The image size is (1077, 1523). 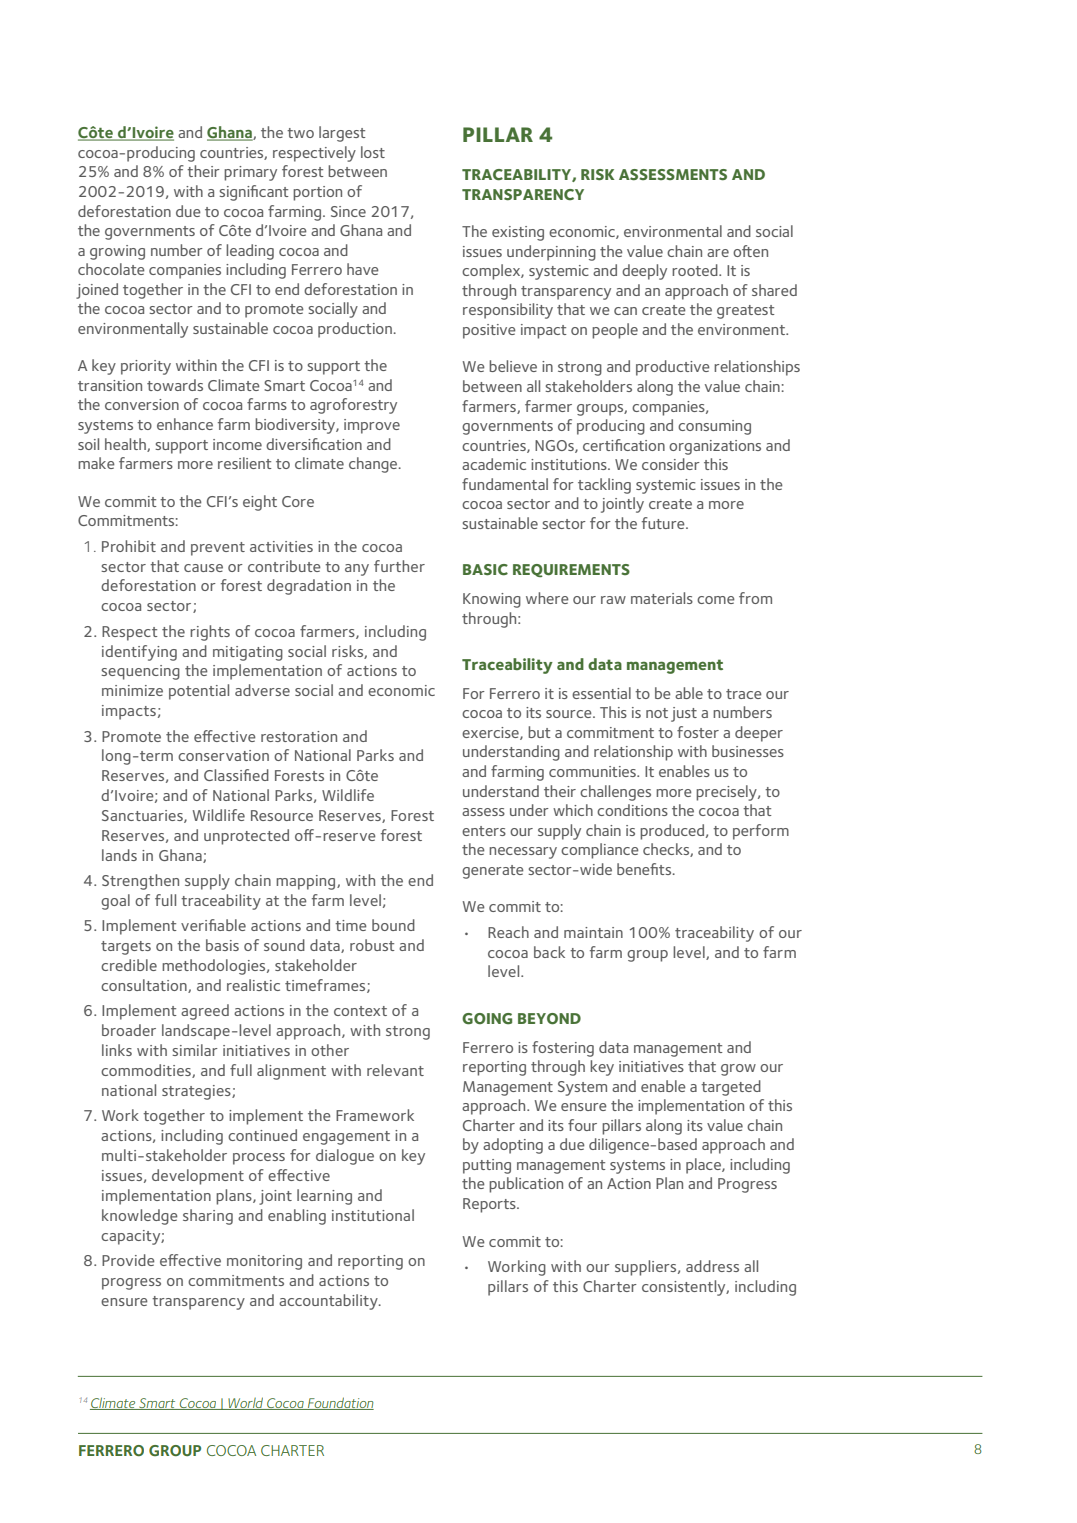 I want to click on commodities, so click(x=147, y=1071).
